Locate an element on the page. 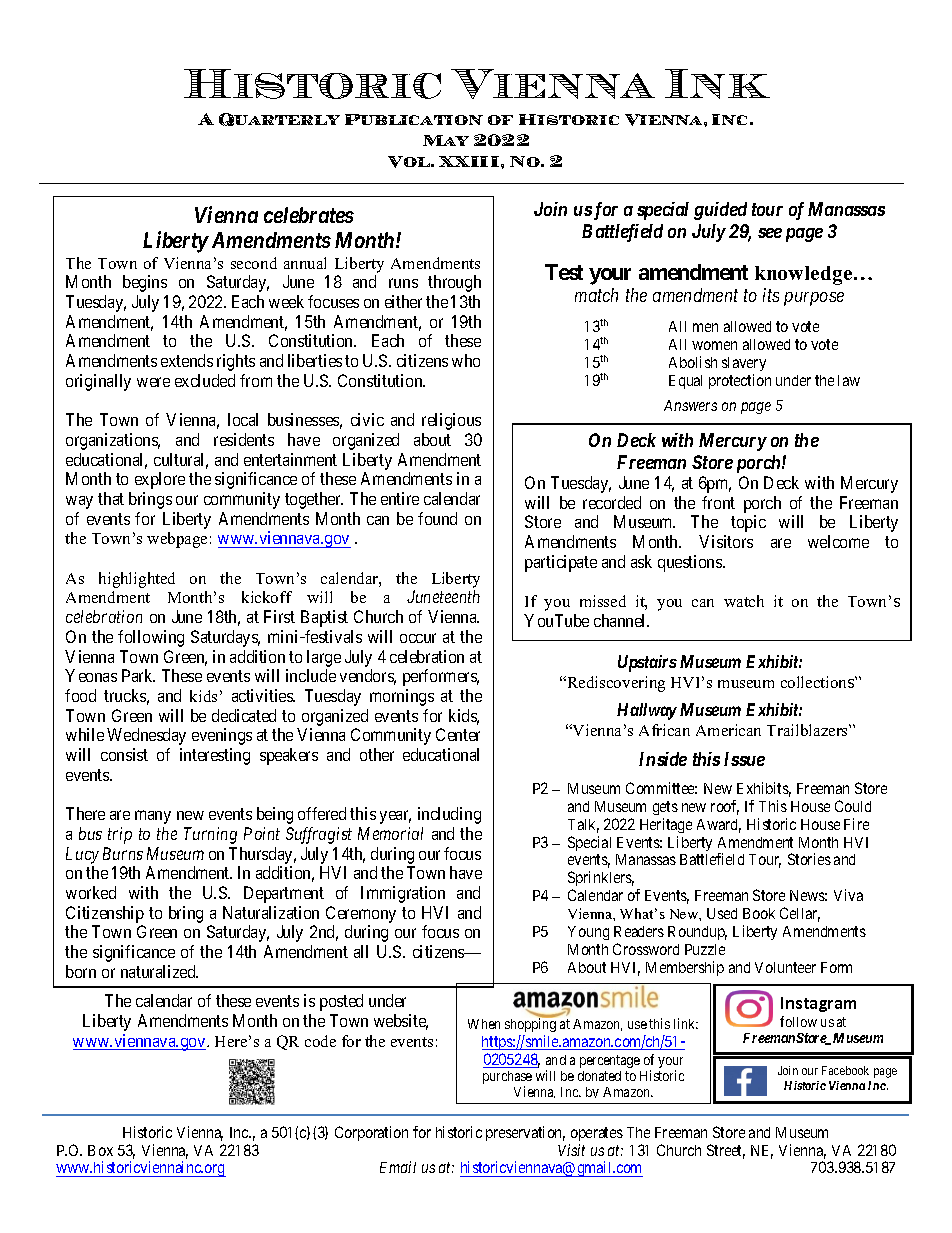 This page has height=1233, width=952. front is located at coordinates (718, 502).
